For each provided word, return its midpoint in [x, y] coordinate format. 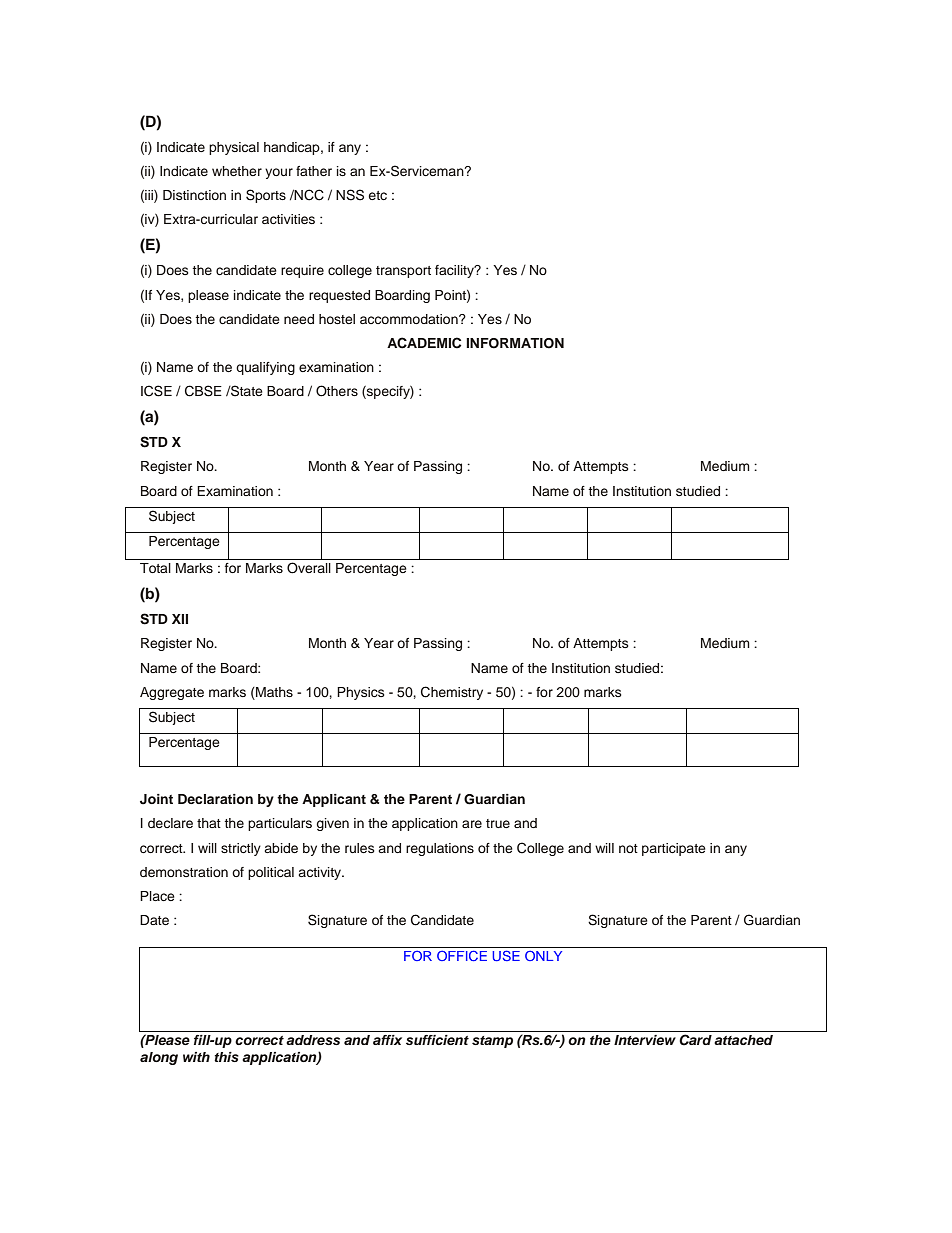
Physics [360, 693]
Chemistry [452, 693]
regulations [440, 849]
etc [378, 195]
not [628, 848]
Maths [273, 692]
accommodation [410, 319]
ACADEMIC [424, 343]
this [226, 1057]
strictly [241, 849]
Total [155, 568]
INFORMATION [515, 343]
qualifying [265, 368]
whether [237, 171]
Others [337, 391]
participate [674, 849]
